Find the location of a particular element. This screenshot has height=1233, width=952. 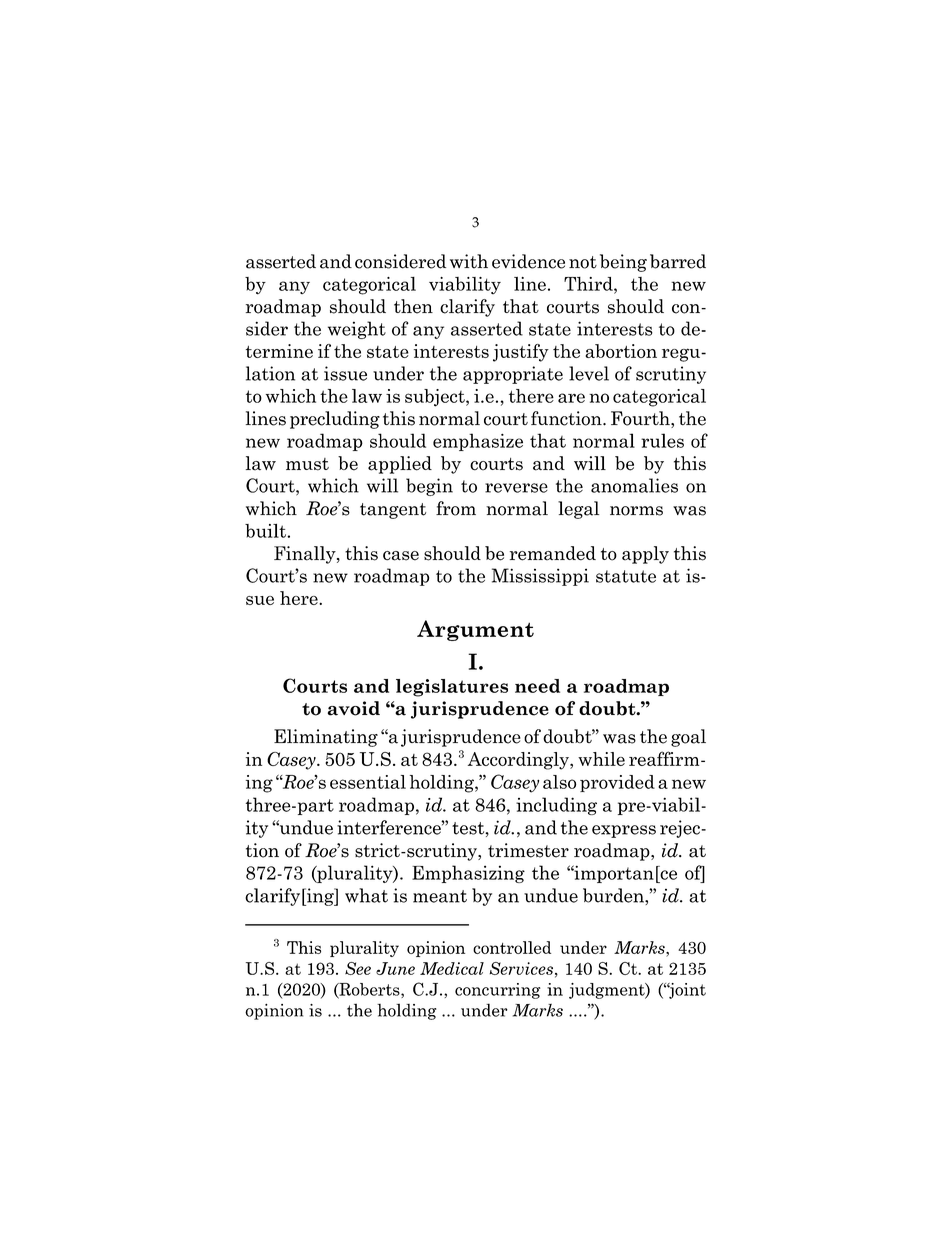

Accordingly is located at coordinates (519, 761).
